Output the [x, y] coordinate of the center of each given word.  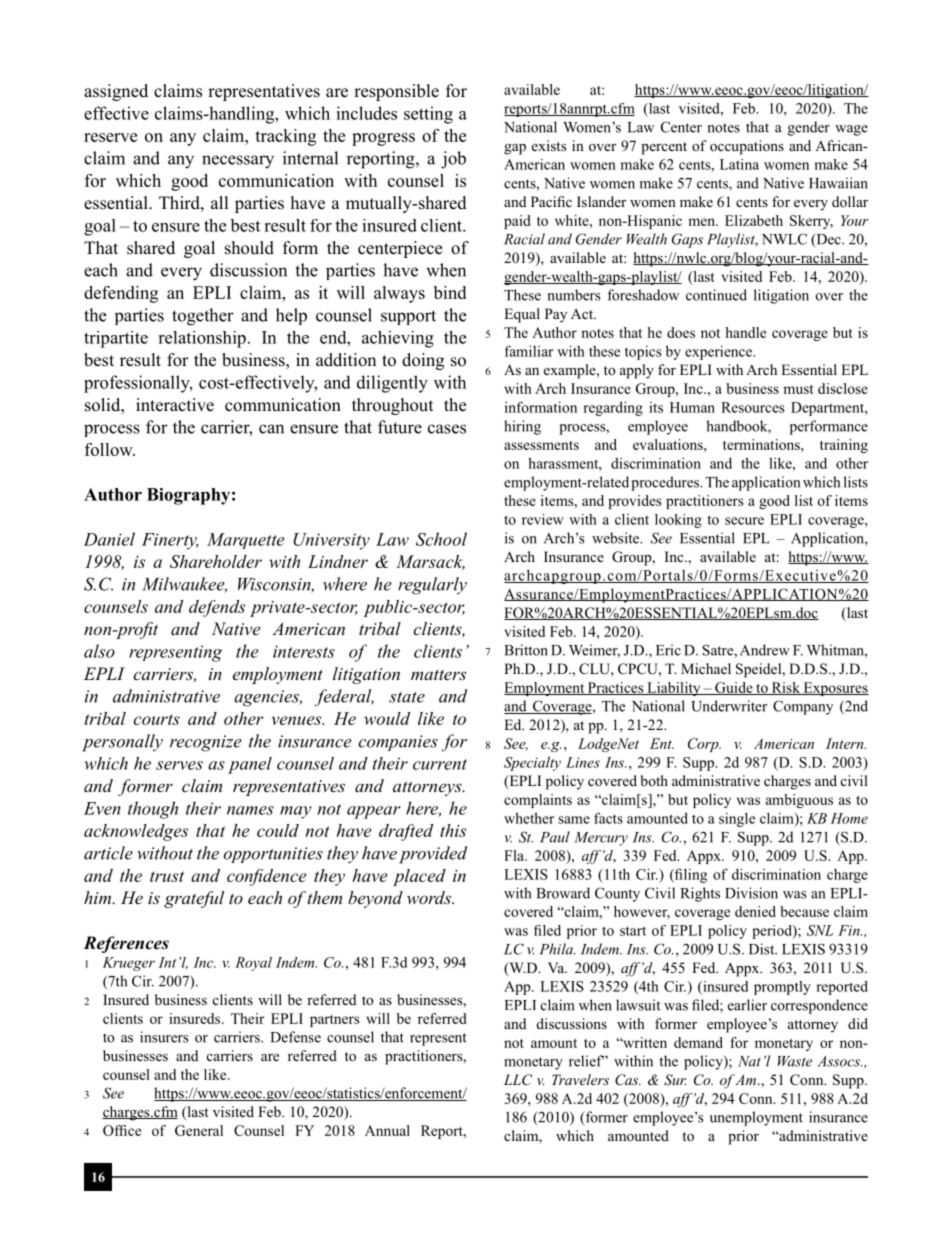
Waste [795, 1061]
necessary [238, 162]
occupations [747, 147]
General [199, 1130]
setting [428, 115]
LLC [518, 1080]
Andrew [765, 650]
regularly [432, 586]
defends [217, 608]
